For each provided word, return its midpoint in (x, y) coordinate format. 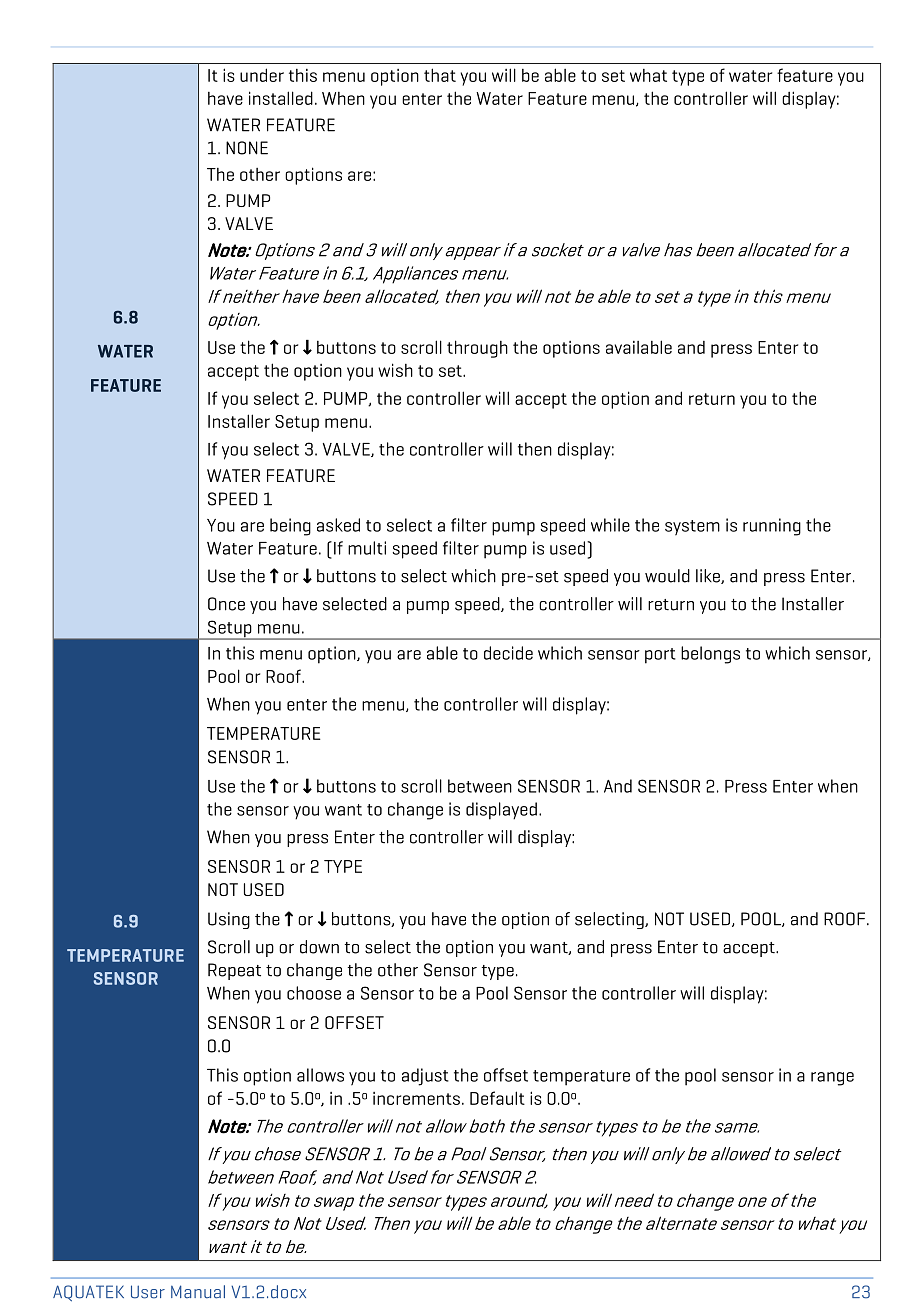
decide (508, 653)
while (610, 525)
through (477, 349)
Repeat (234, 971)
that (440, 75)
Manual (198, 1292)
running (772, 527)
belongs (710, 655)
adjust (425, 1077)
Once (226, 604)
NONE (247, 148)
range (832, 1079)
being (290, 527)
